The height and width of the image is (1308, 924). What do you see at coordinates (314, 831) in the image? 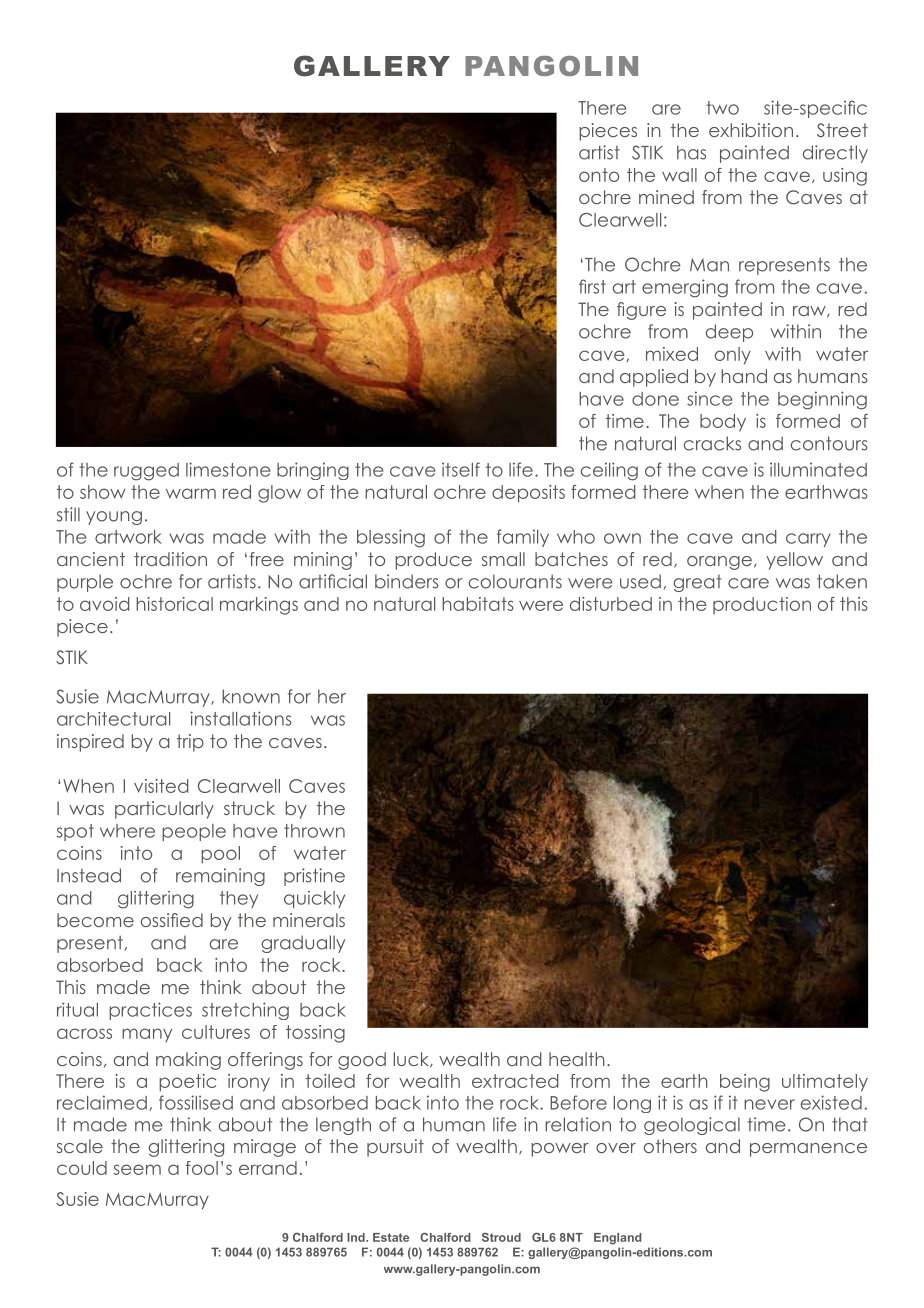
I see `thrown` at bounding box center [314, 831].
